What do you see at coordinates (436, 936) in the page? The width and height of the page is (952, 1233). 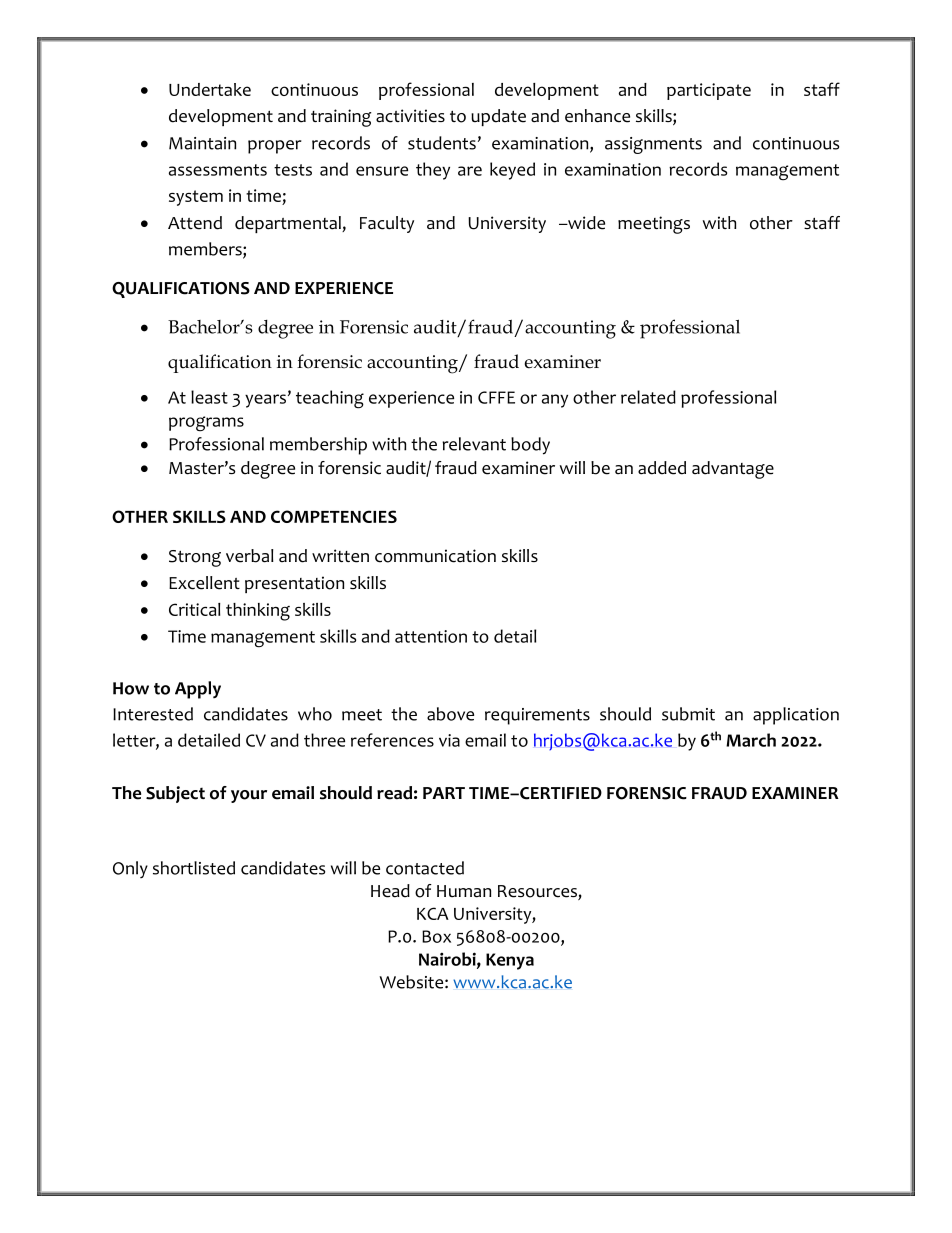 I see `Box` at bounding box center [436, 936].
